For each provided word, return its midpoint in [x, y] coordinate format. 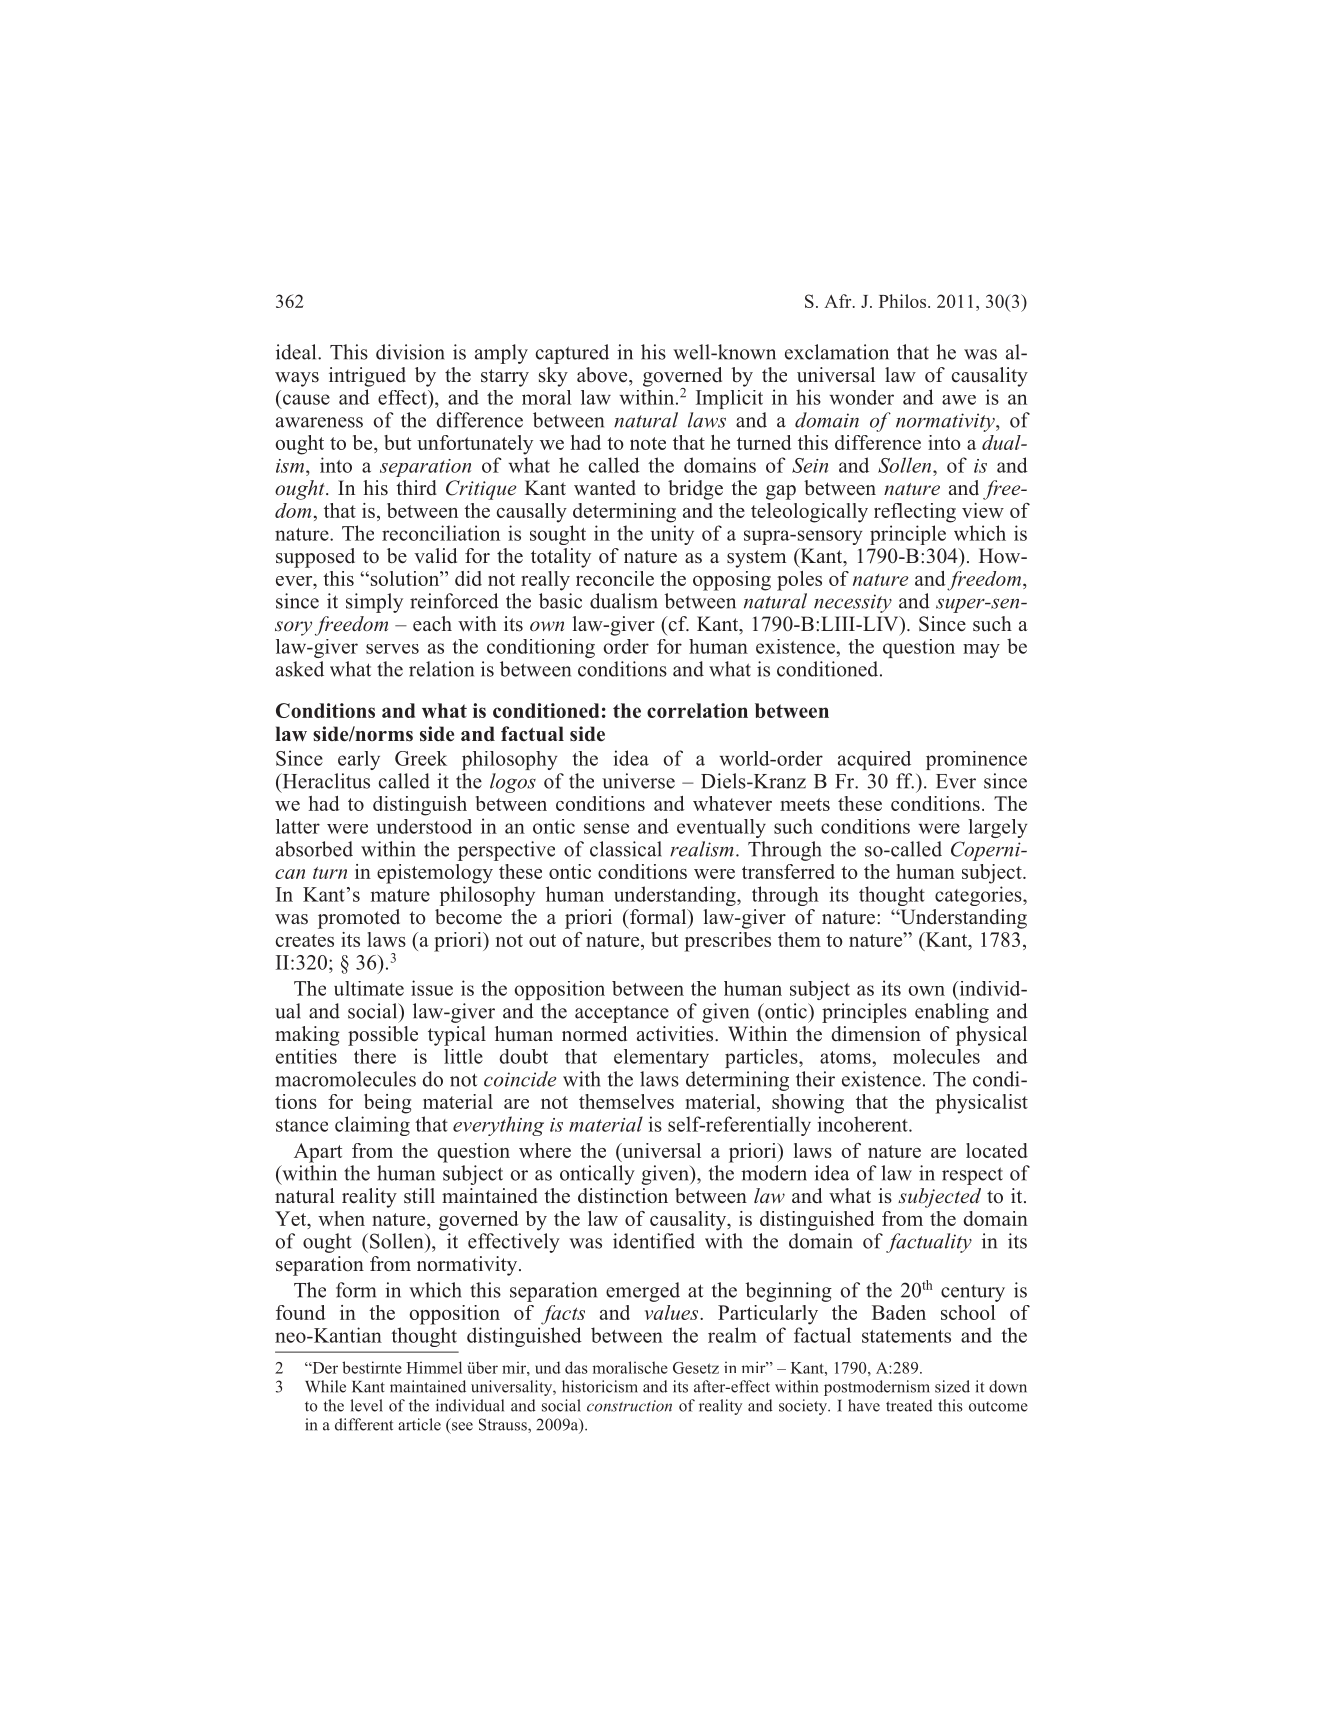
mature [400, 895]
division [410, 352]
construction [629, 1406]
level [366, 1405]
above [603, 375]
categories [979, 896]
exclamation [837, 352]
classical [626, 849]
